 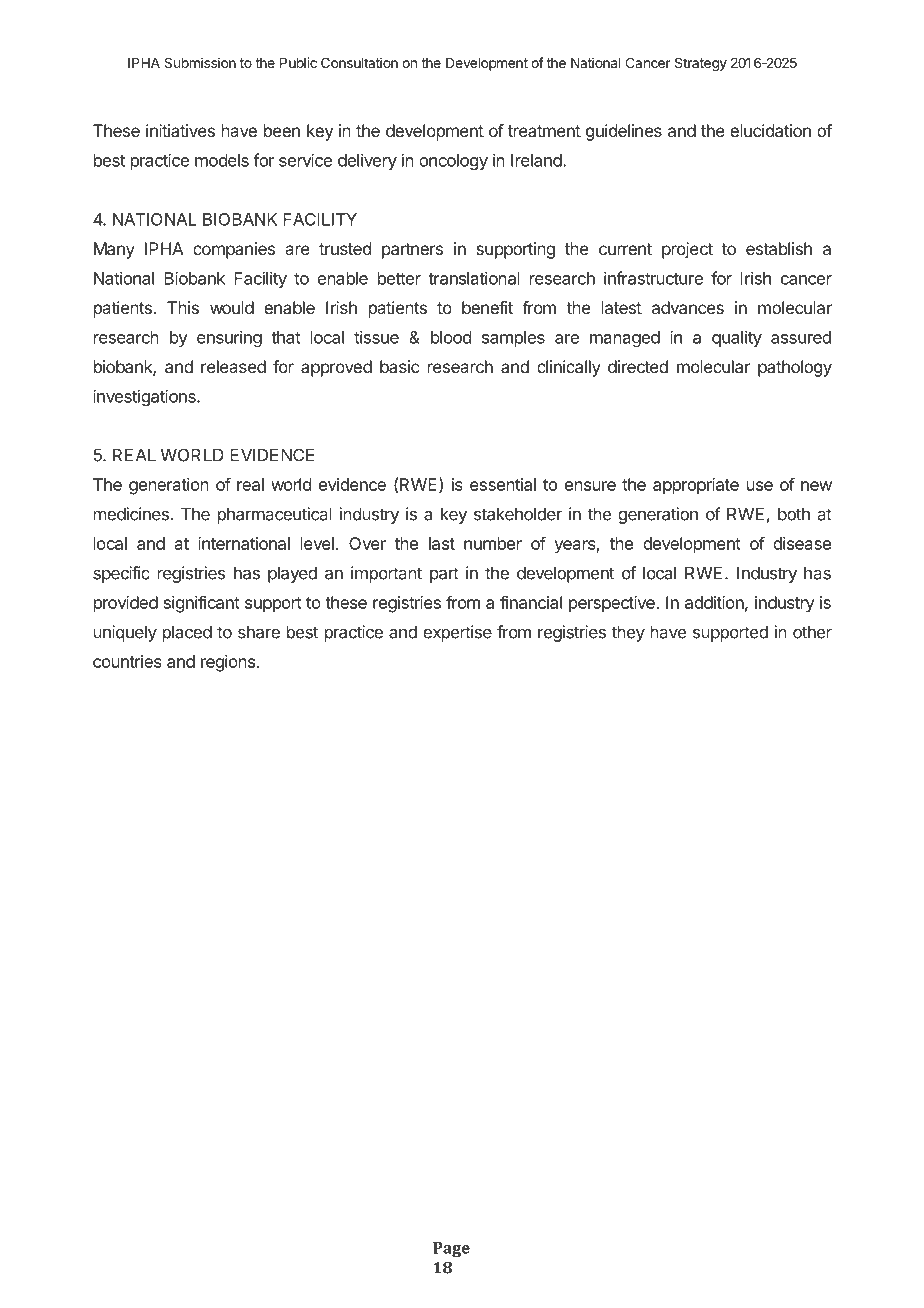 I want to click on other, so click(x=812, y=632).
